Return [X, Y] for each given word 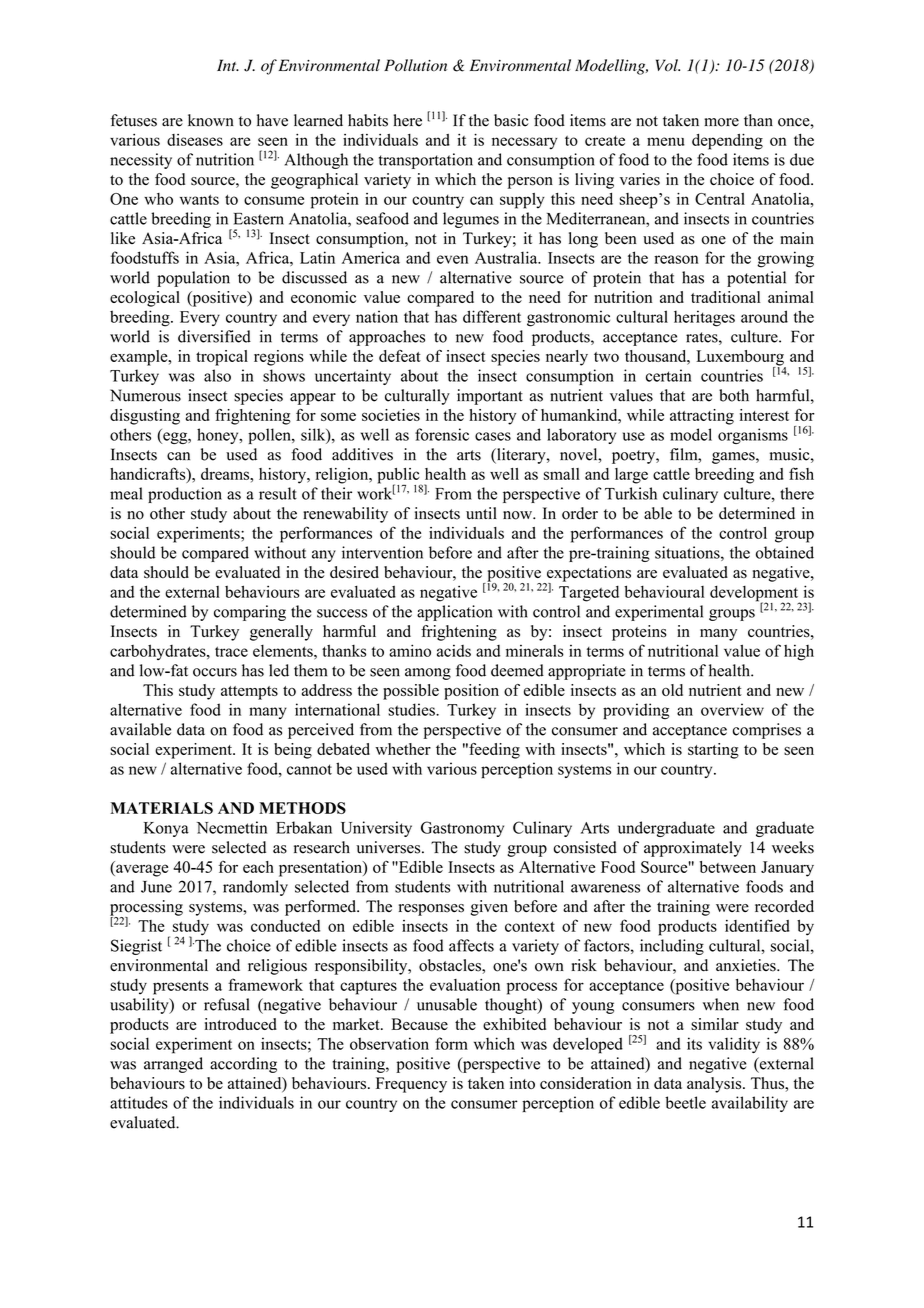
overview [732, 709]
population [193, 279]
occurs [215, 672]
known [211, 120]
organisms [753, 436]
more [721, 122]
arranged [173, 1065]
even [452, 259]
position [471, 692]
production [185, 495]
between [728, 867]
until [481, 513]
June [156, 887]
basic [511, 120]
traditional [725, 297]
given [489, 908]
